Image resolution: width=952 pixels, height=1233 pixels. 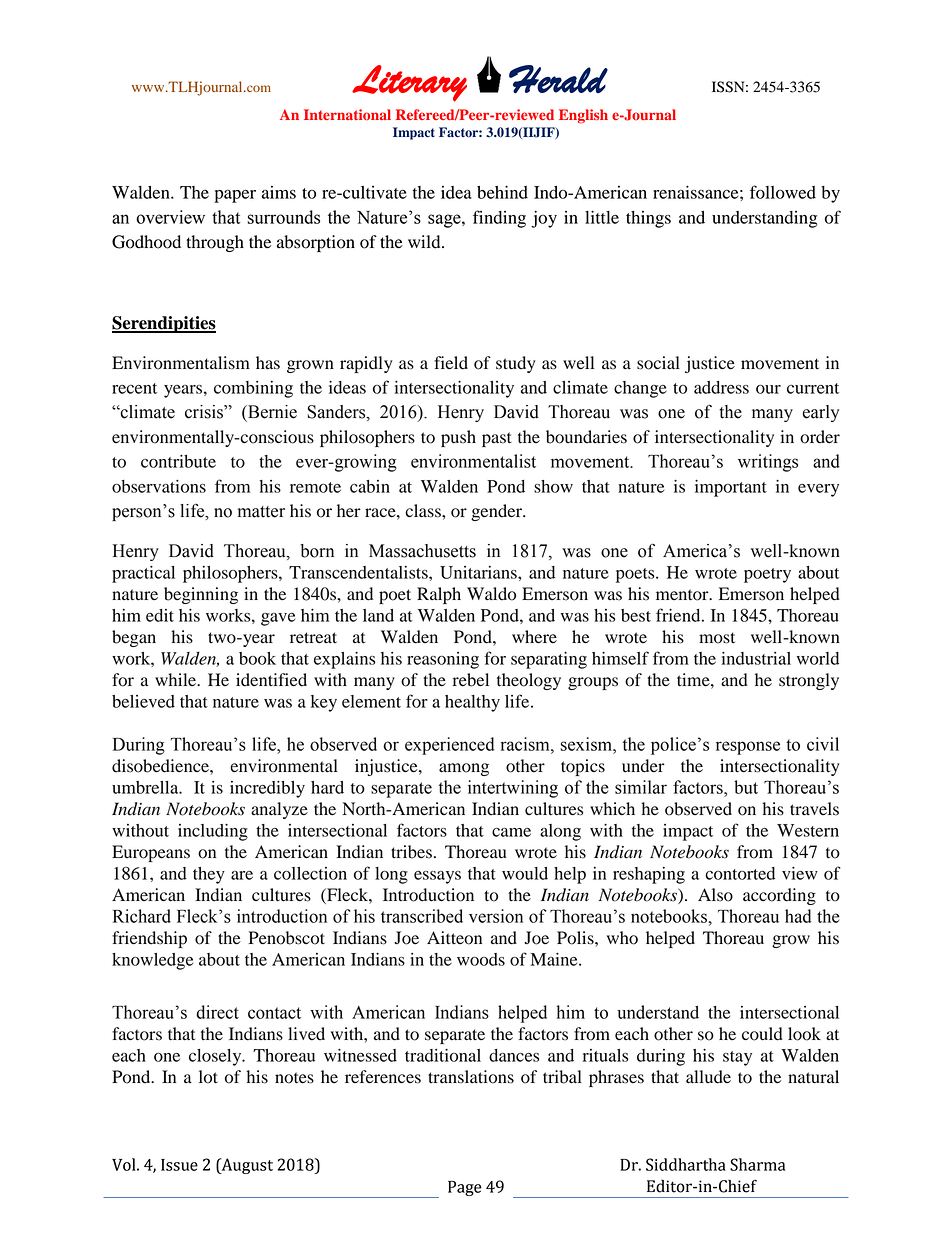 What do you see at coordinates (731, 488) in the screenshot?
I see `important` at bounding box center [731, 488].
